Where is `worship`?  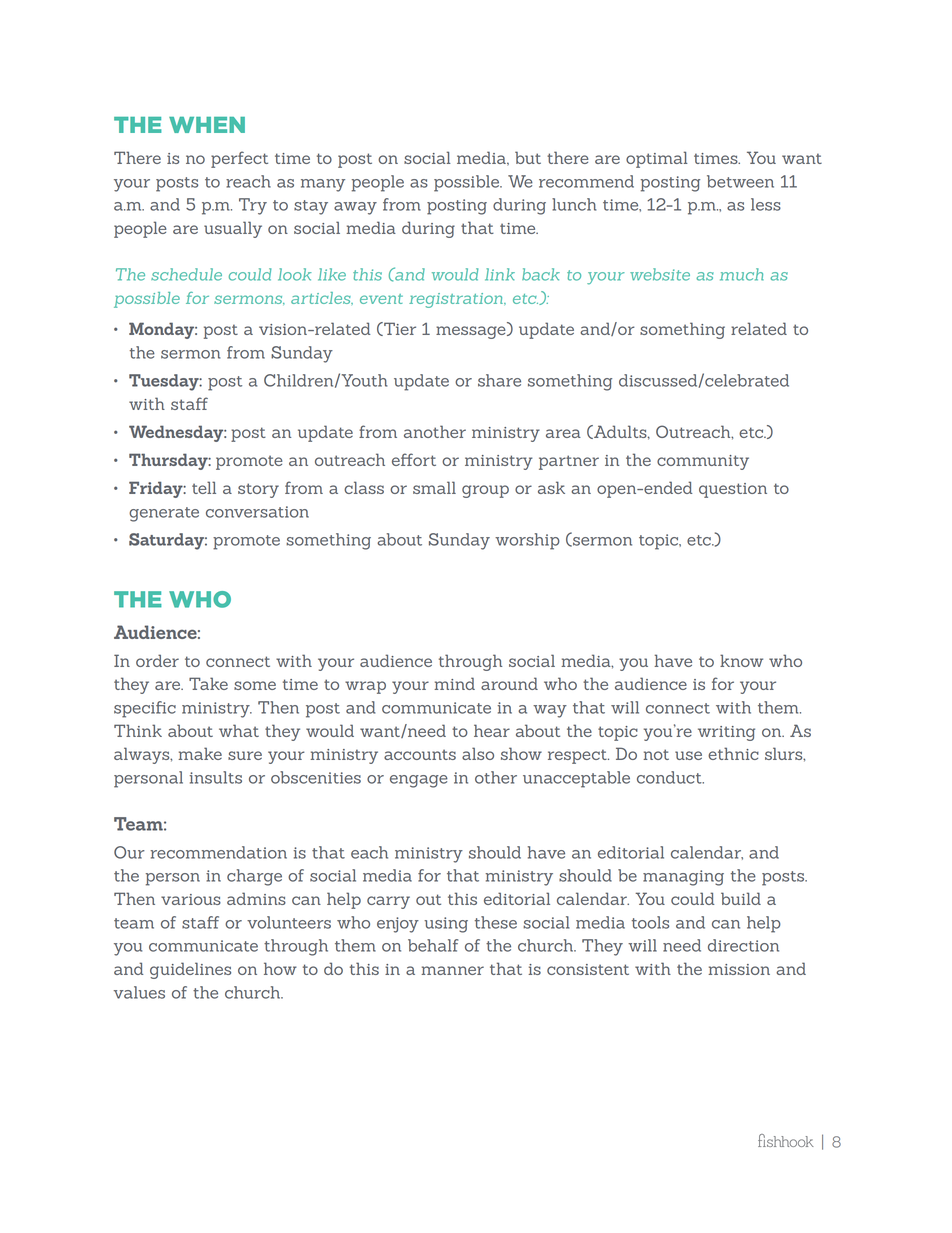
worship is located at coordinates (527, 541).
